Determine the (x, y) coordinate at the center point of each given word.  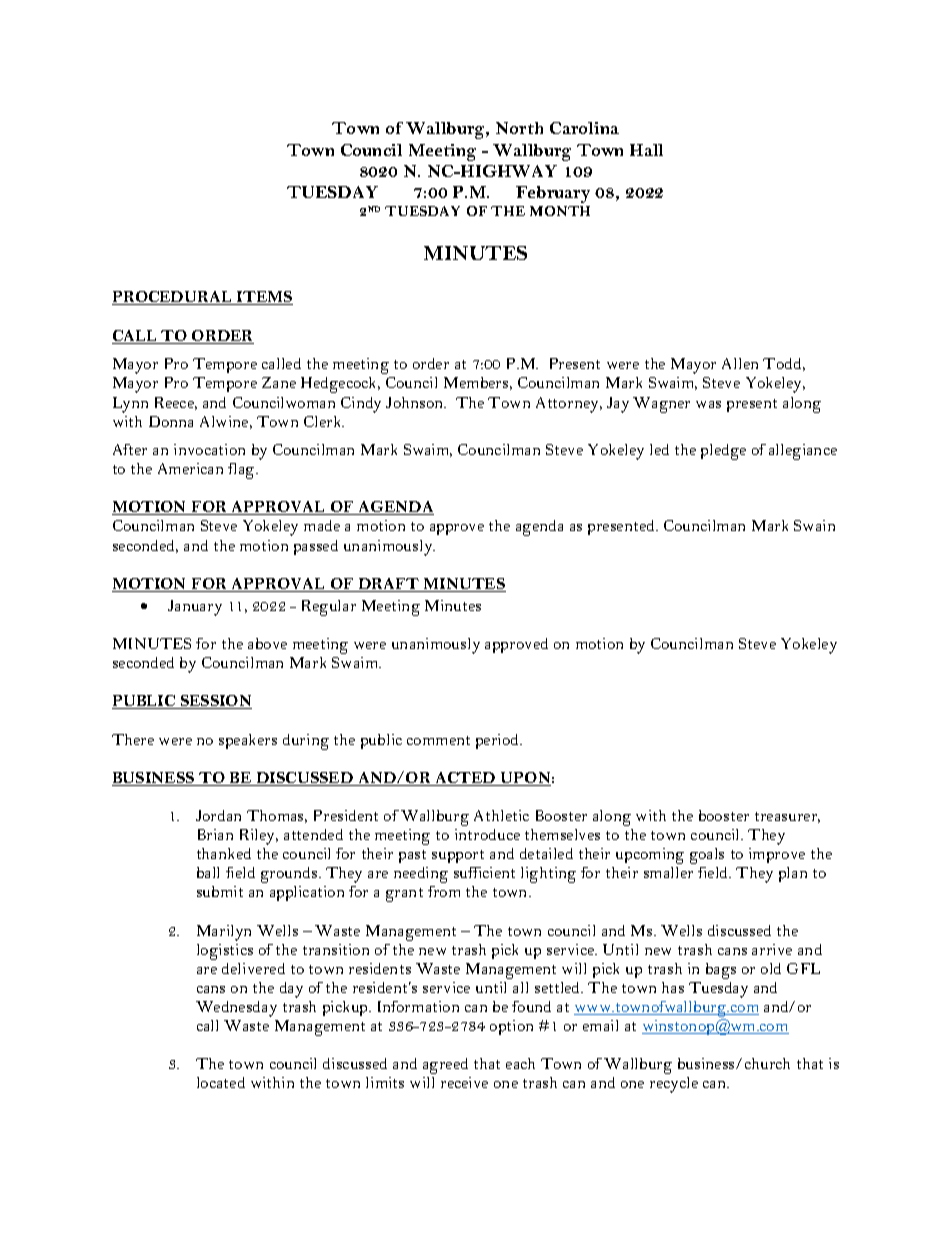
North (519, 128)
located (221, 1082)
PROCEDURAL (173, 298)
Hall (646, 150)
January (195, 608)
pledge (723, 452)
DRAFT (388, 585)
